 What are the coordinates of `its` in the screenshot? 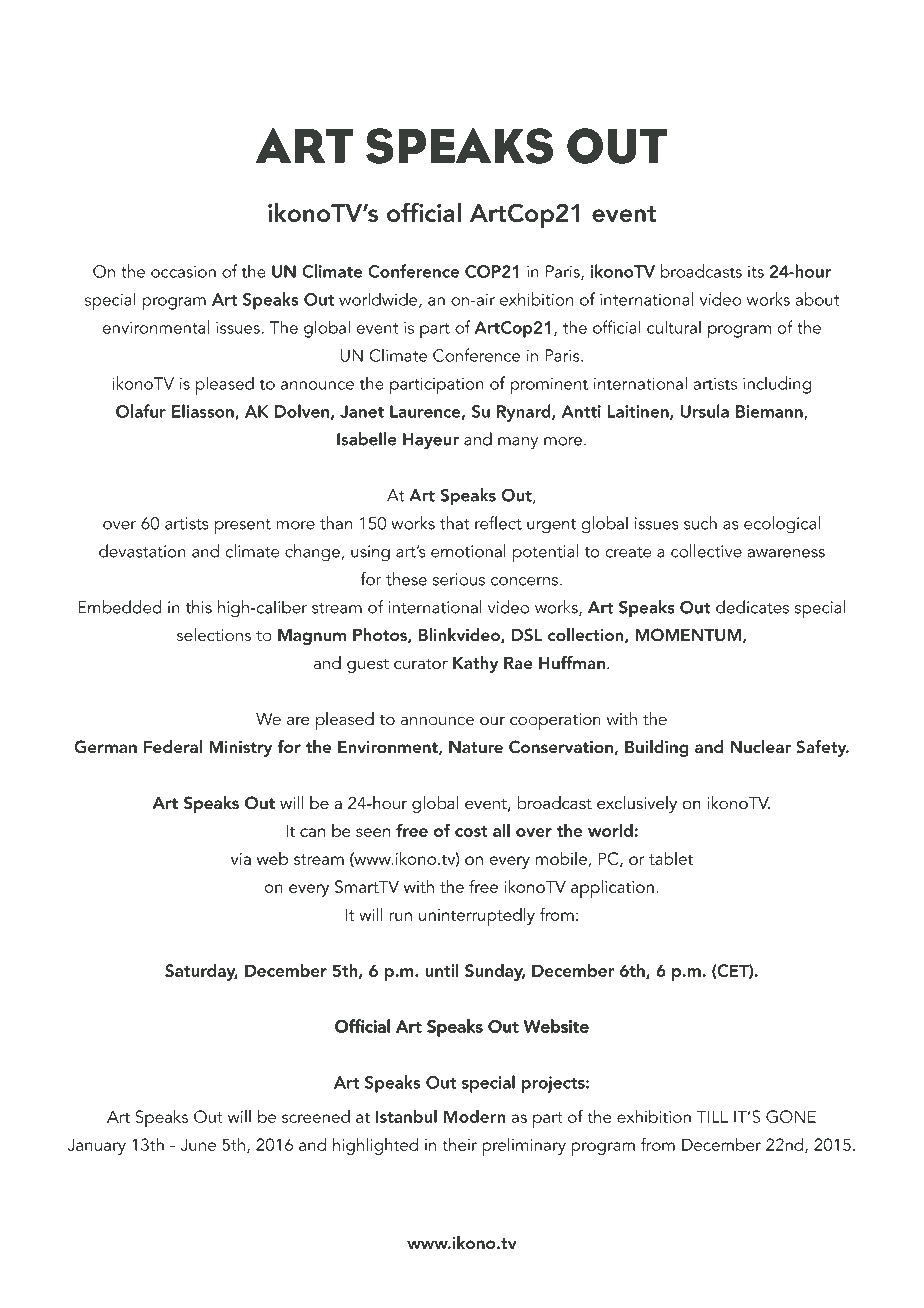 It's located at (756, 271).
